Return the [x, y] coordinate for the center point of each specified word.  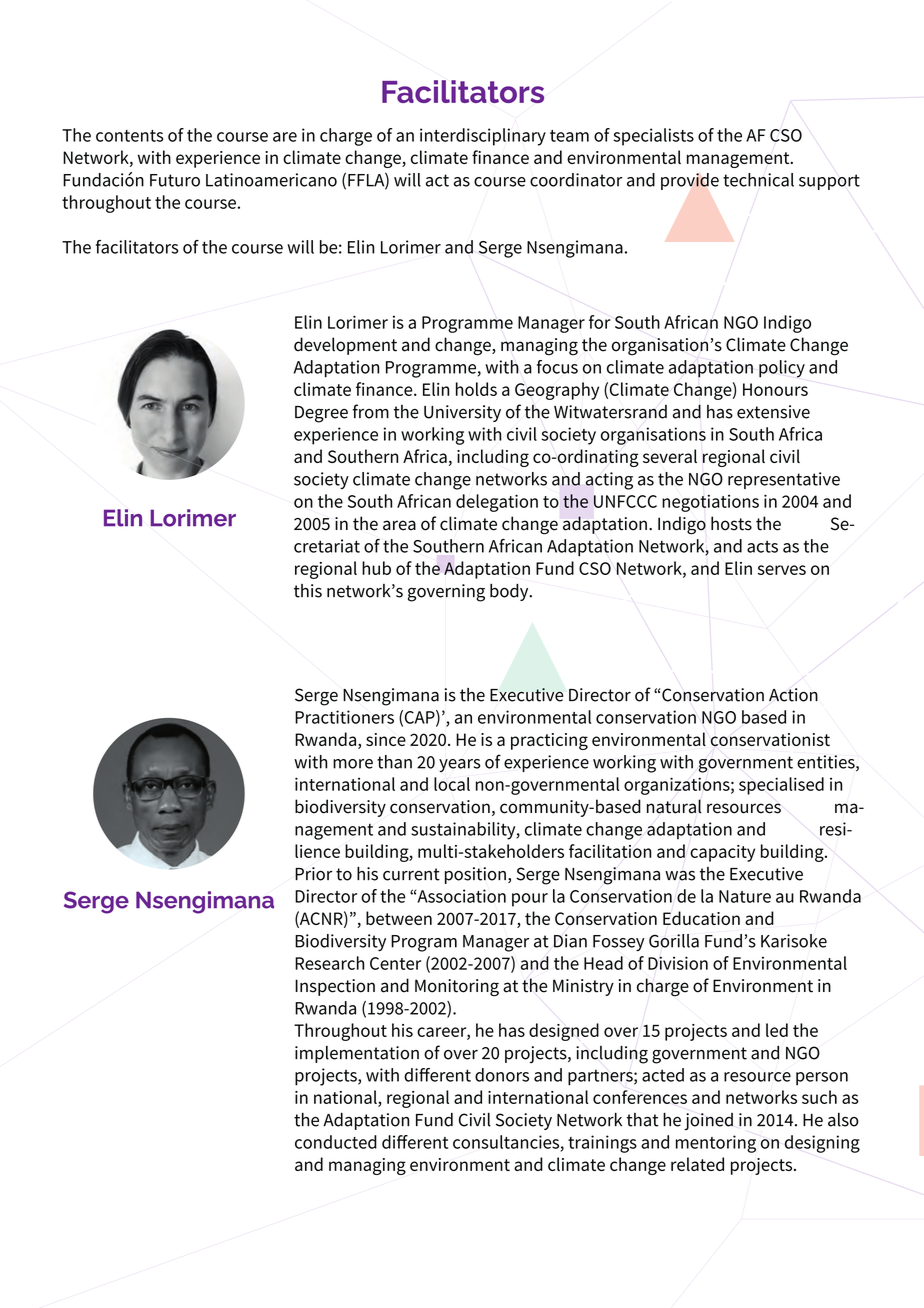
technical [758, 180]
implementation [357, 1054]
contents [129, 136]
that [643, 1120]
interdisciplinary [483, 137]
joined [708, 1121]
